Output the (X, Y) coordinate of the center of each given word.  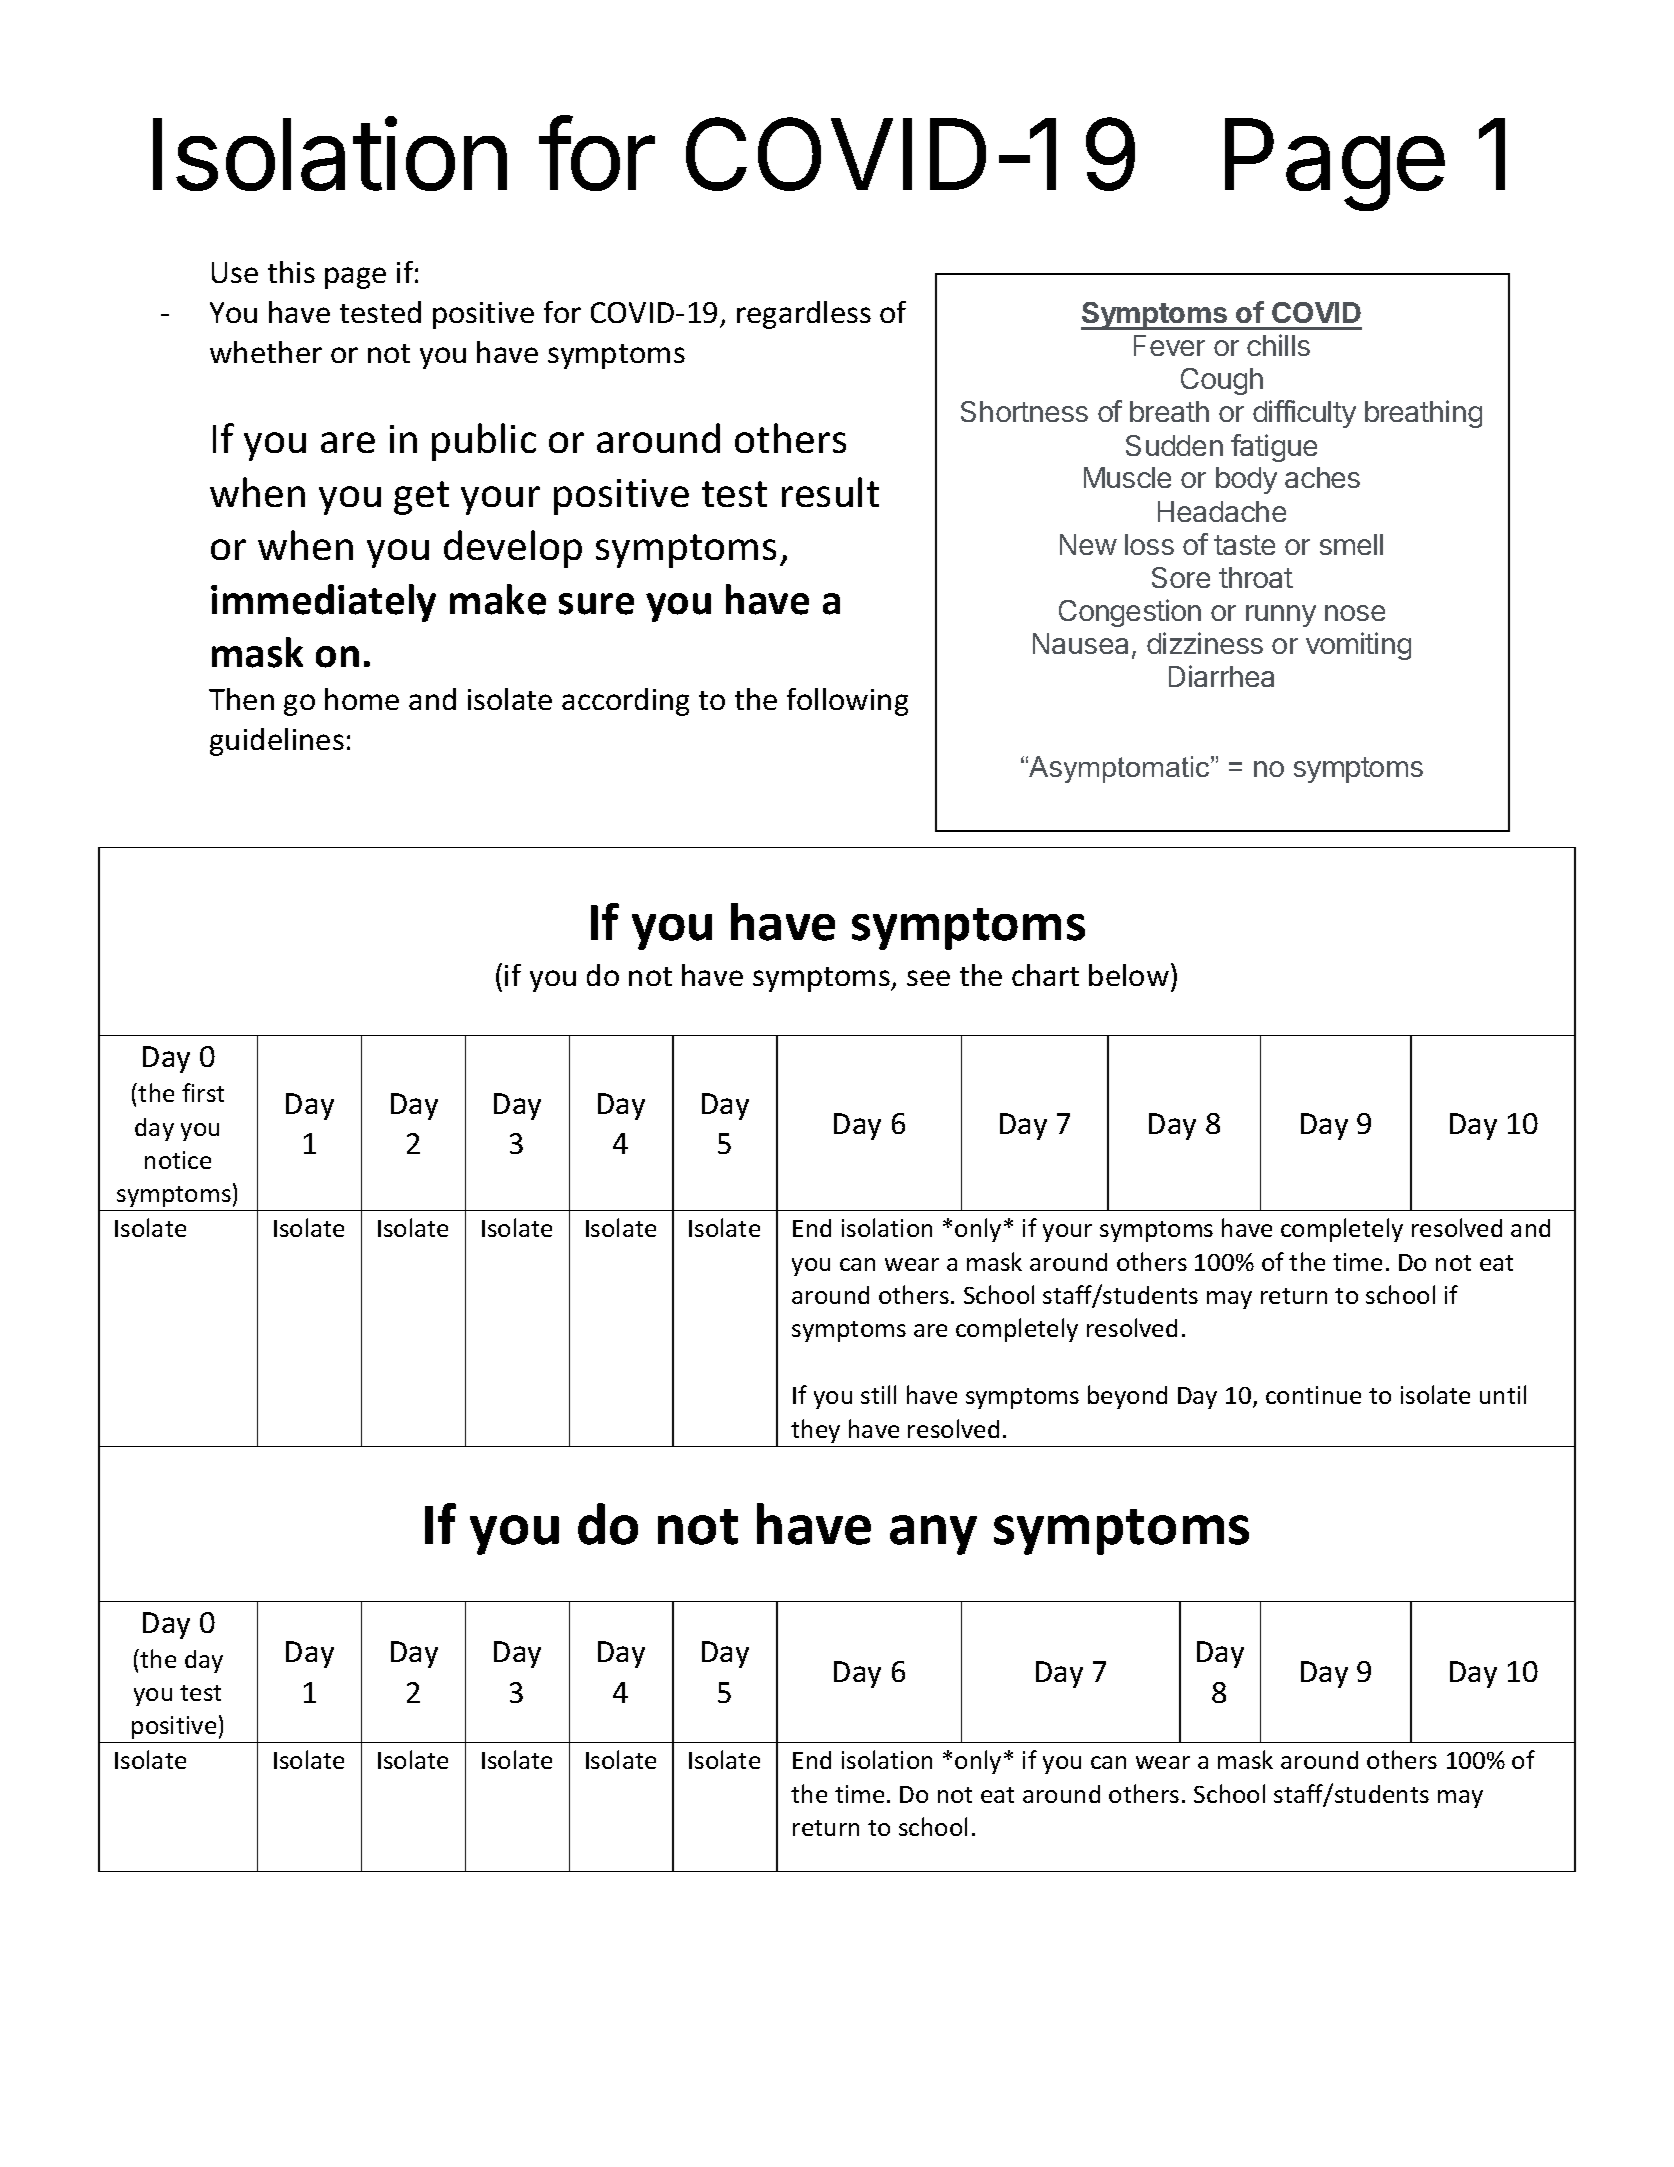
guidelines (277, 742)
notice (178, 1160)
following (847, 702)
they (815, 1431)
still (878, 1394)
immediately (323, 603)
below (1129, 975)
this (291, 272)
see (928, 978)
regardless (804, 315)
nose (1355, 613)
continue (1313, 1395)
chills (1278, 345)
